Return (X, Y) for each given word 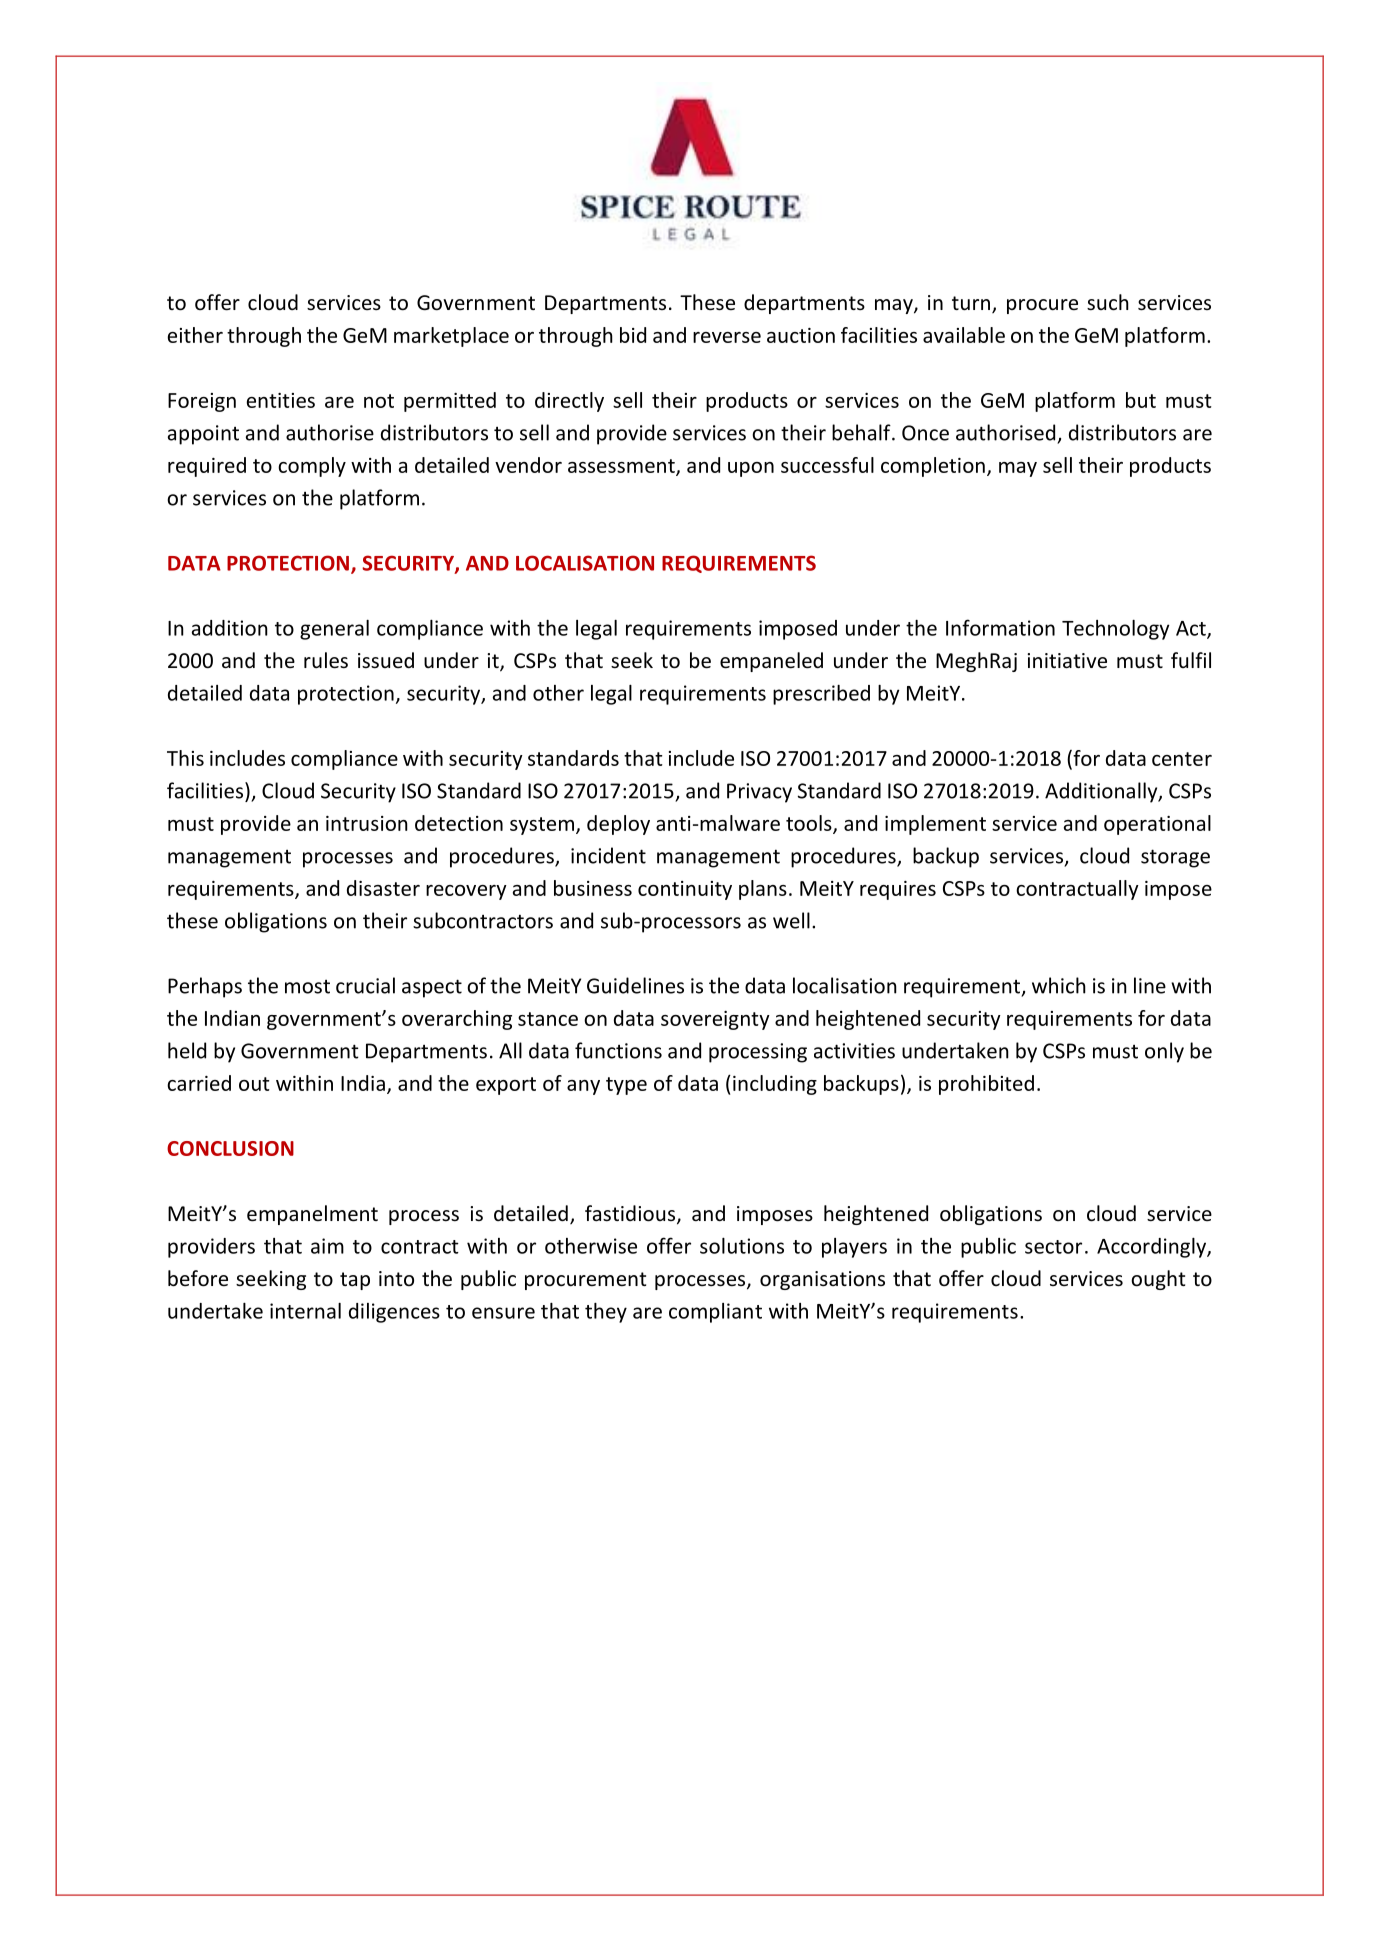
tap (355, 1281)
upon (751, 469)
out (254, 1084)
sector (1053, 1247)
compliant (715, 1313)
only (1164, 1052)
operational (1157, 825)
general (334, 630)
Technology (1115, 630)
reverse (727, 337)
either (195, 335)
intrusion (367, 823)
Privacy (759, 793)
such (1108, 302)
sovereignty (715, 1020)
